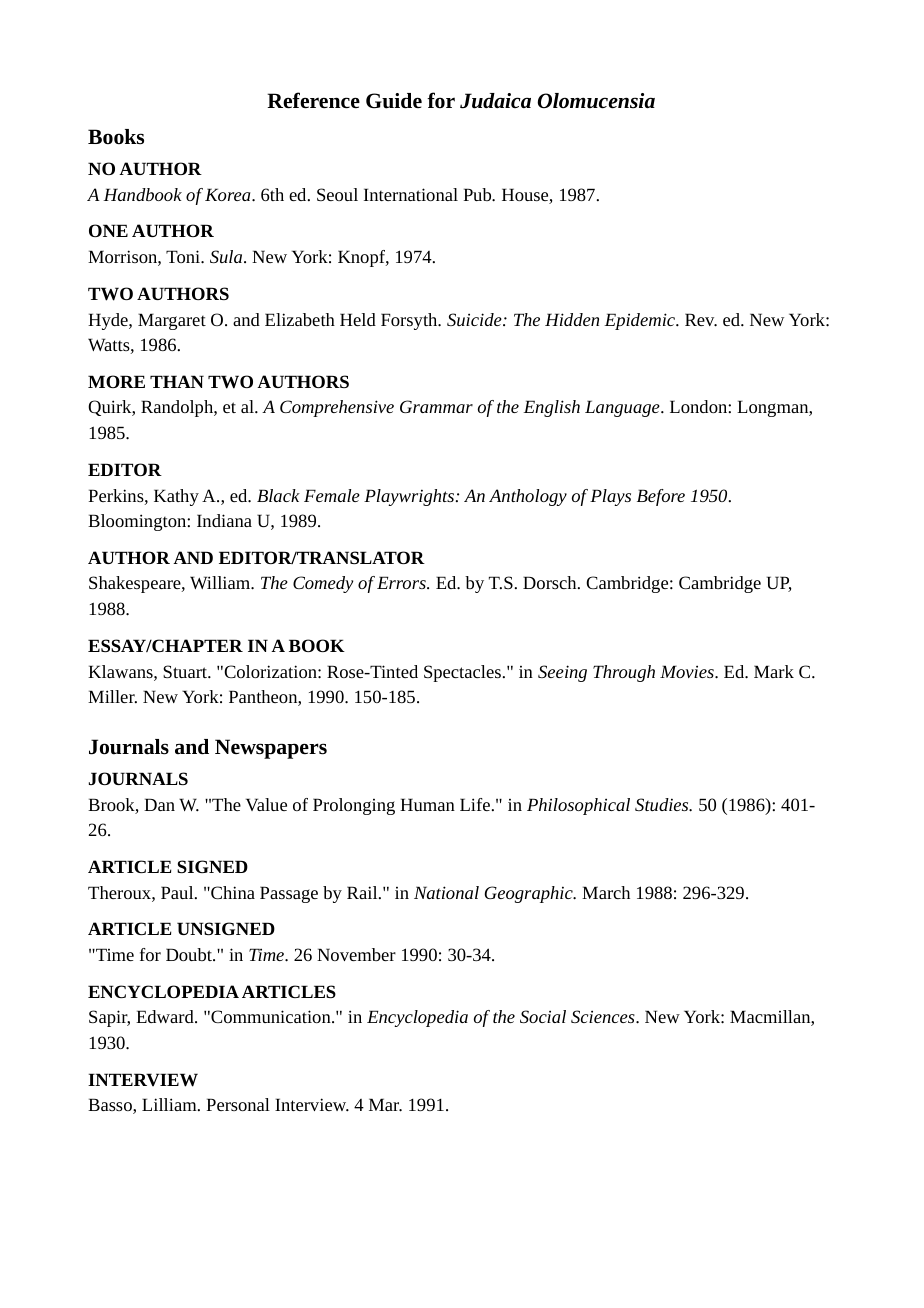  Describe the element at coordinates (436, 406) in the document. I see `Grammar` at that location.
